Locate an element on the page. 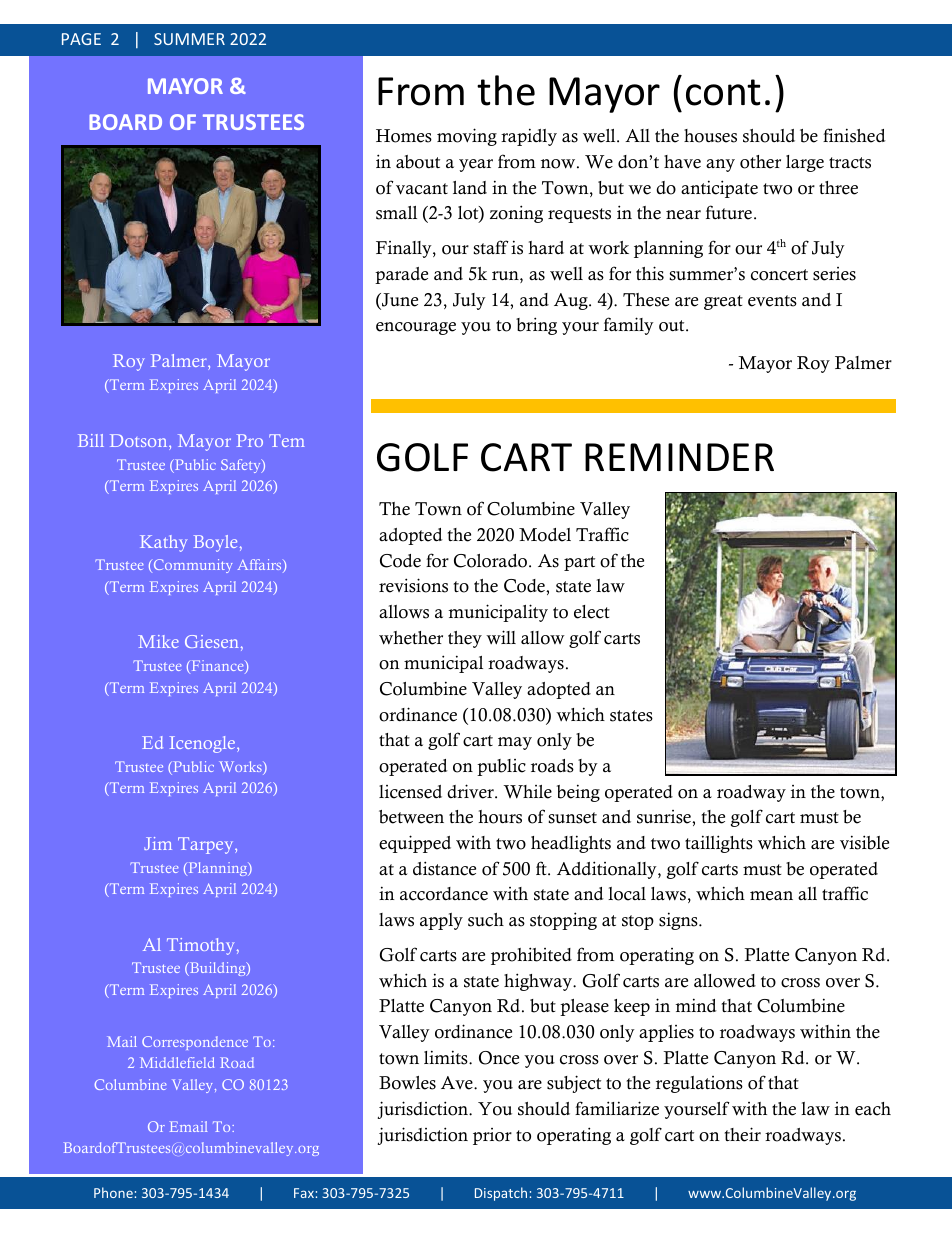  they is located at coordinates (465, 639).
